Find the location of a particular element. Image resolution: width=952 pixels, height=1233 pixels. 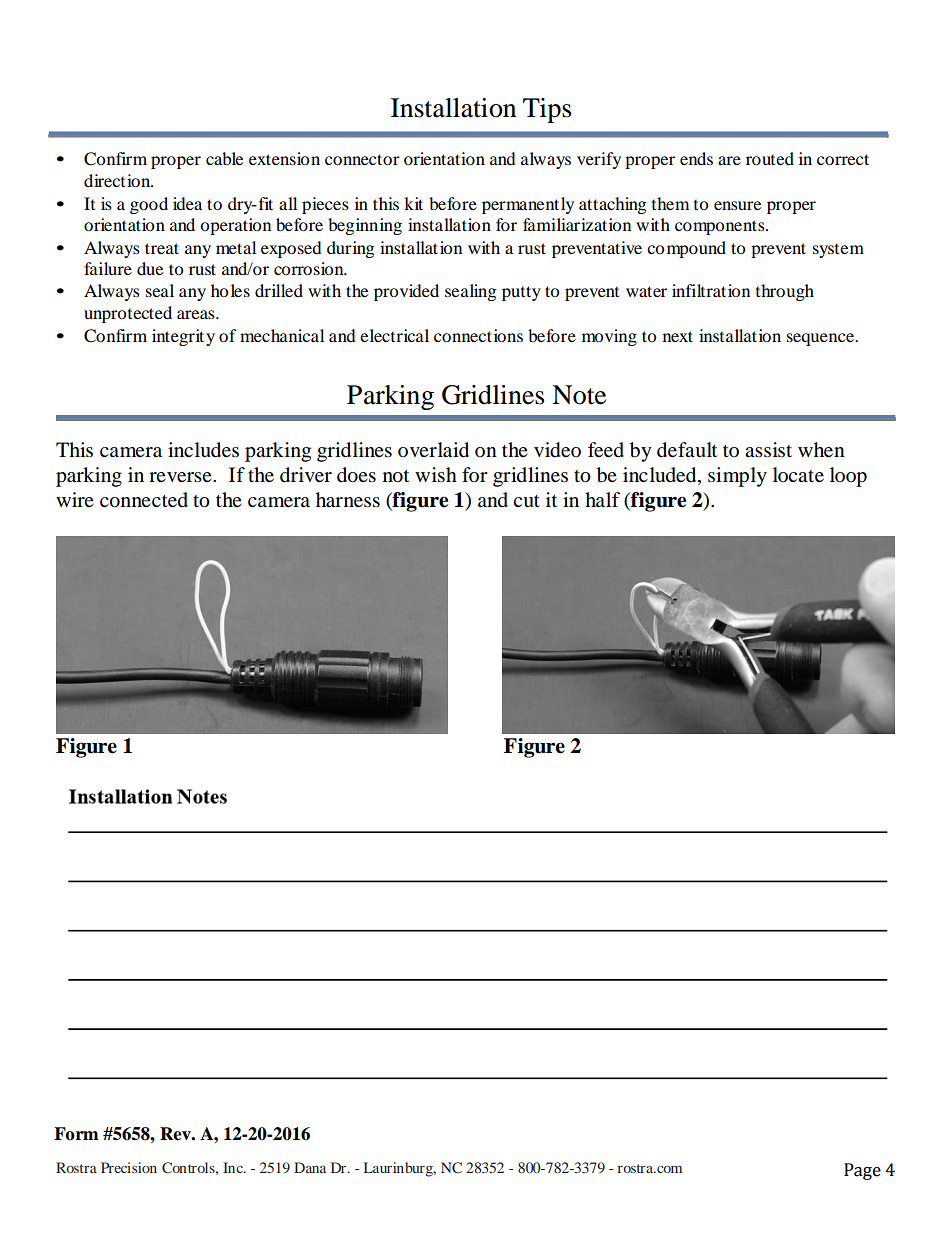

Tips is located at coordinates (547, 110).
